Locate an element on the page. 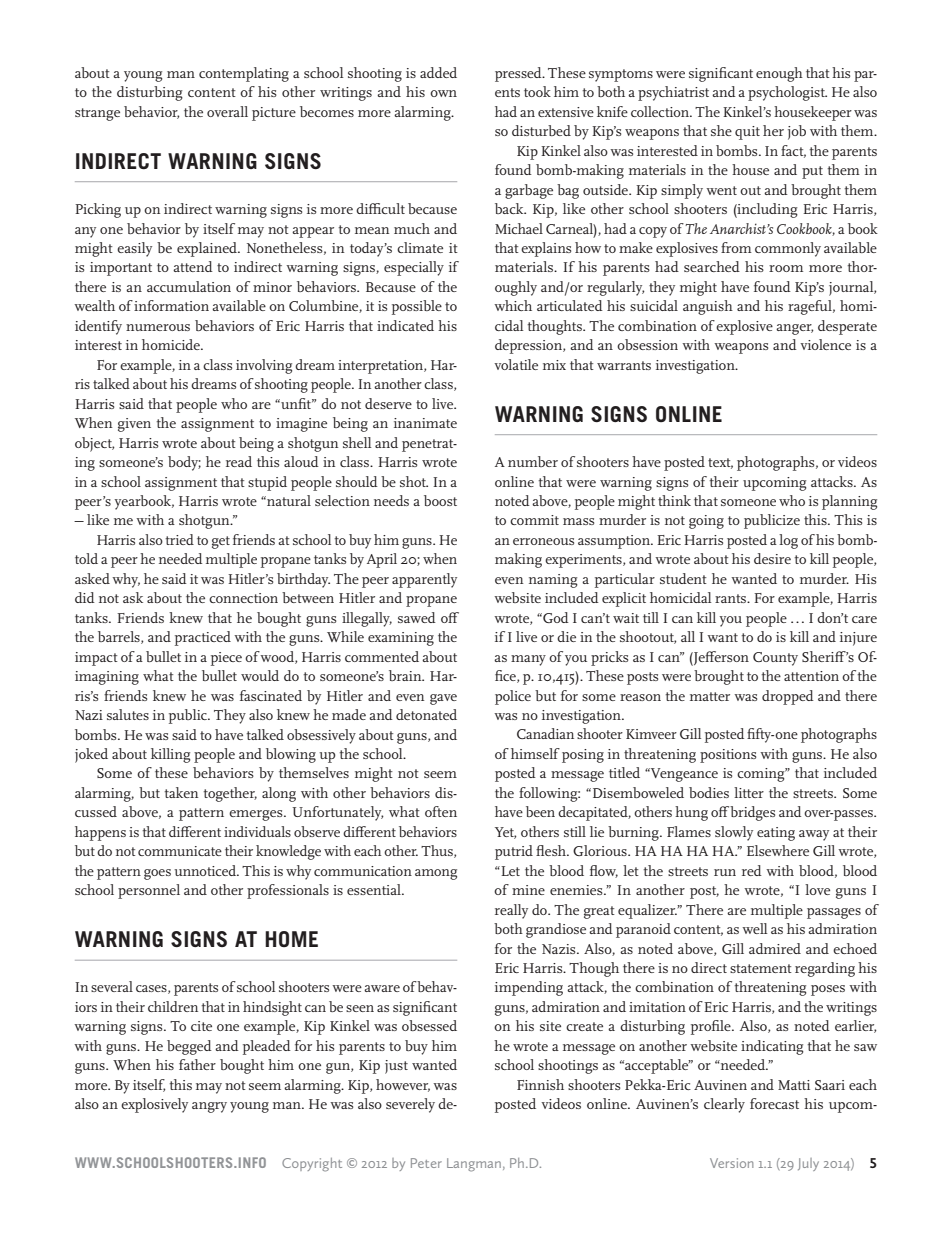 This document has height=1233, width=952. forecast is located at coordinates (774, 1103).
